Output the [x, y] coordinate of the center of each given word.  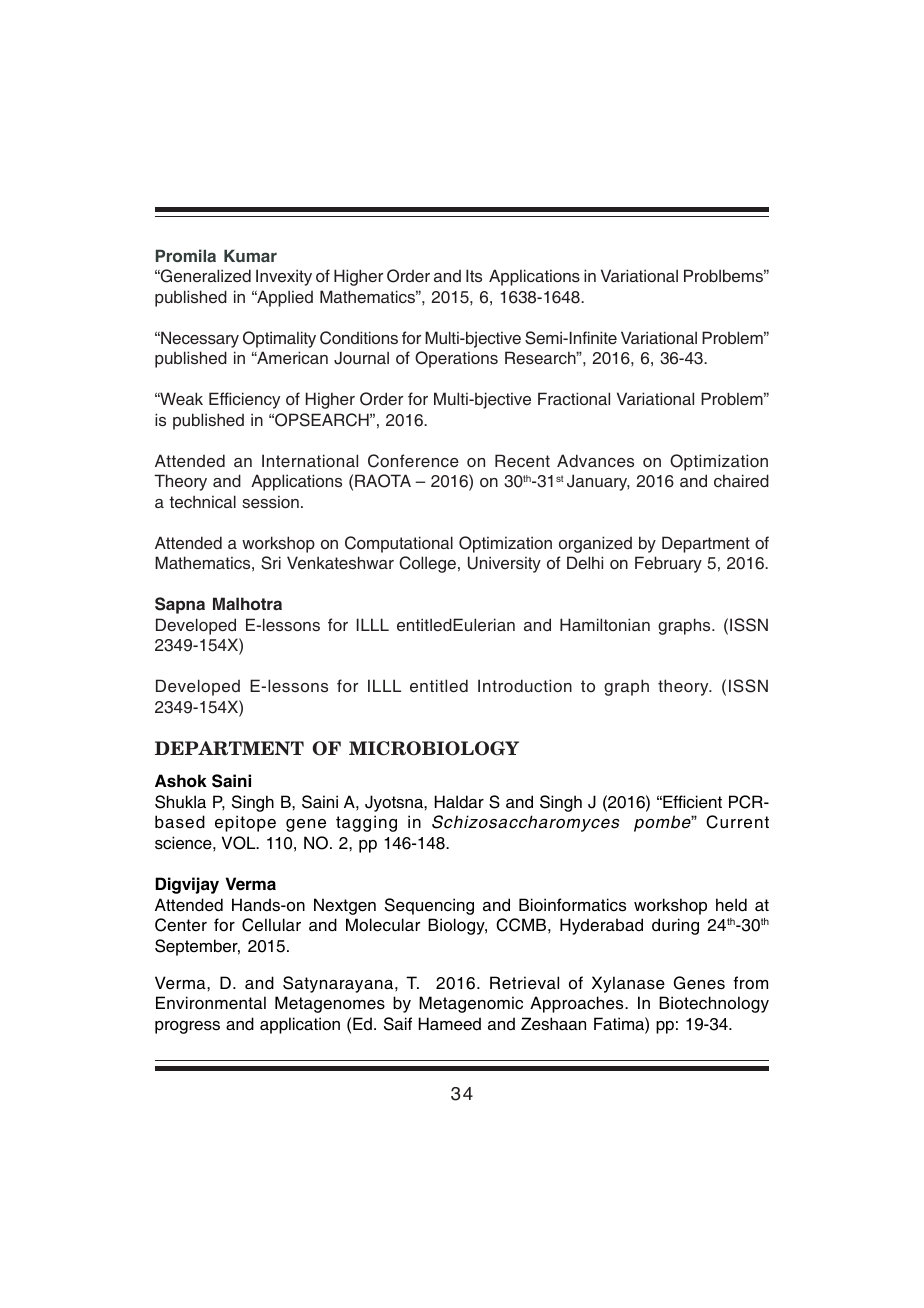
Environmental [211, 1003]
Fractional [574, 398]
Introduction [525, 685]
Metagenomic [471, 1004]
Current [737, 822]
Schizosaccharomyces [525, 823]
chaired [741, 480]
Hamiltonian [605, 624]
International [310, 460]
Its [474, 275]
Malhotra [247, 603]
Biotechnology [714, 1004]
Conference [413, 461]
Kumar [250, 255]
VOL [240, 843]
